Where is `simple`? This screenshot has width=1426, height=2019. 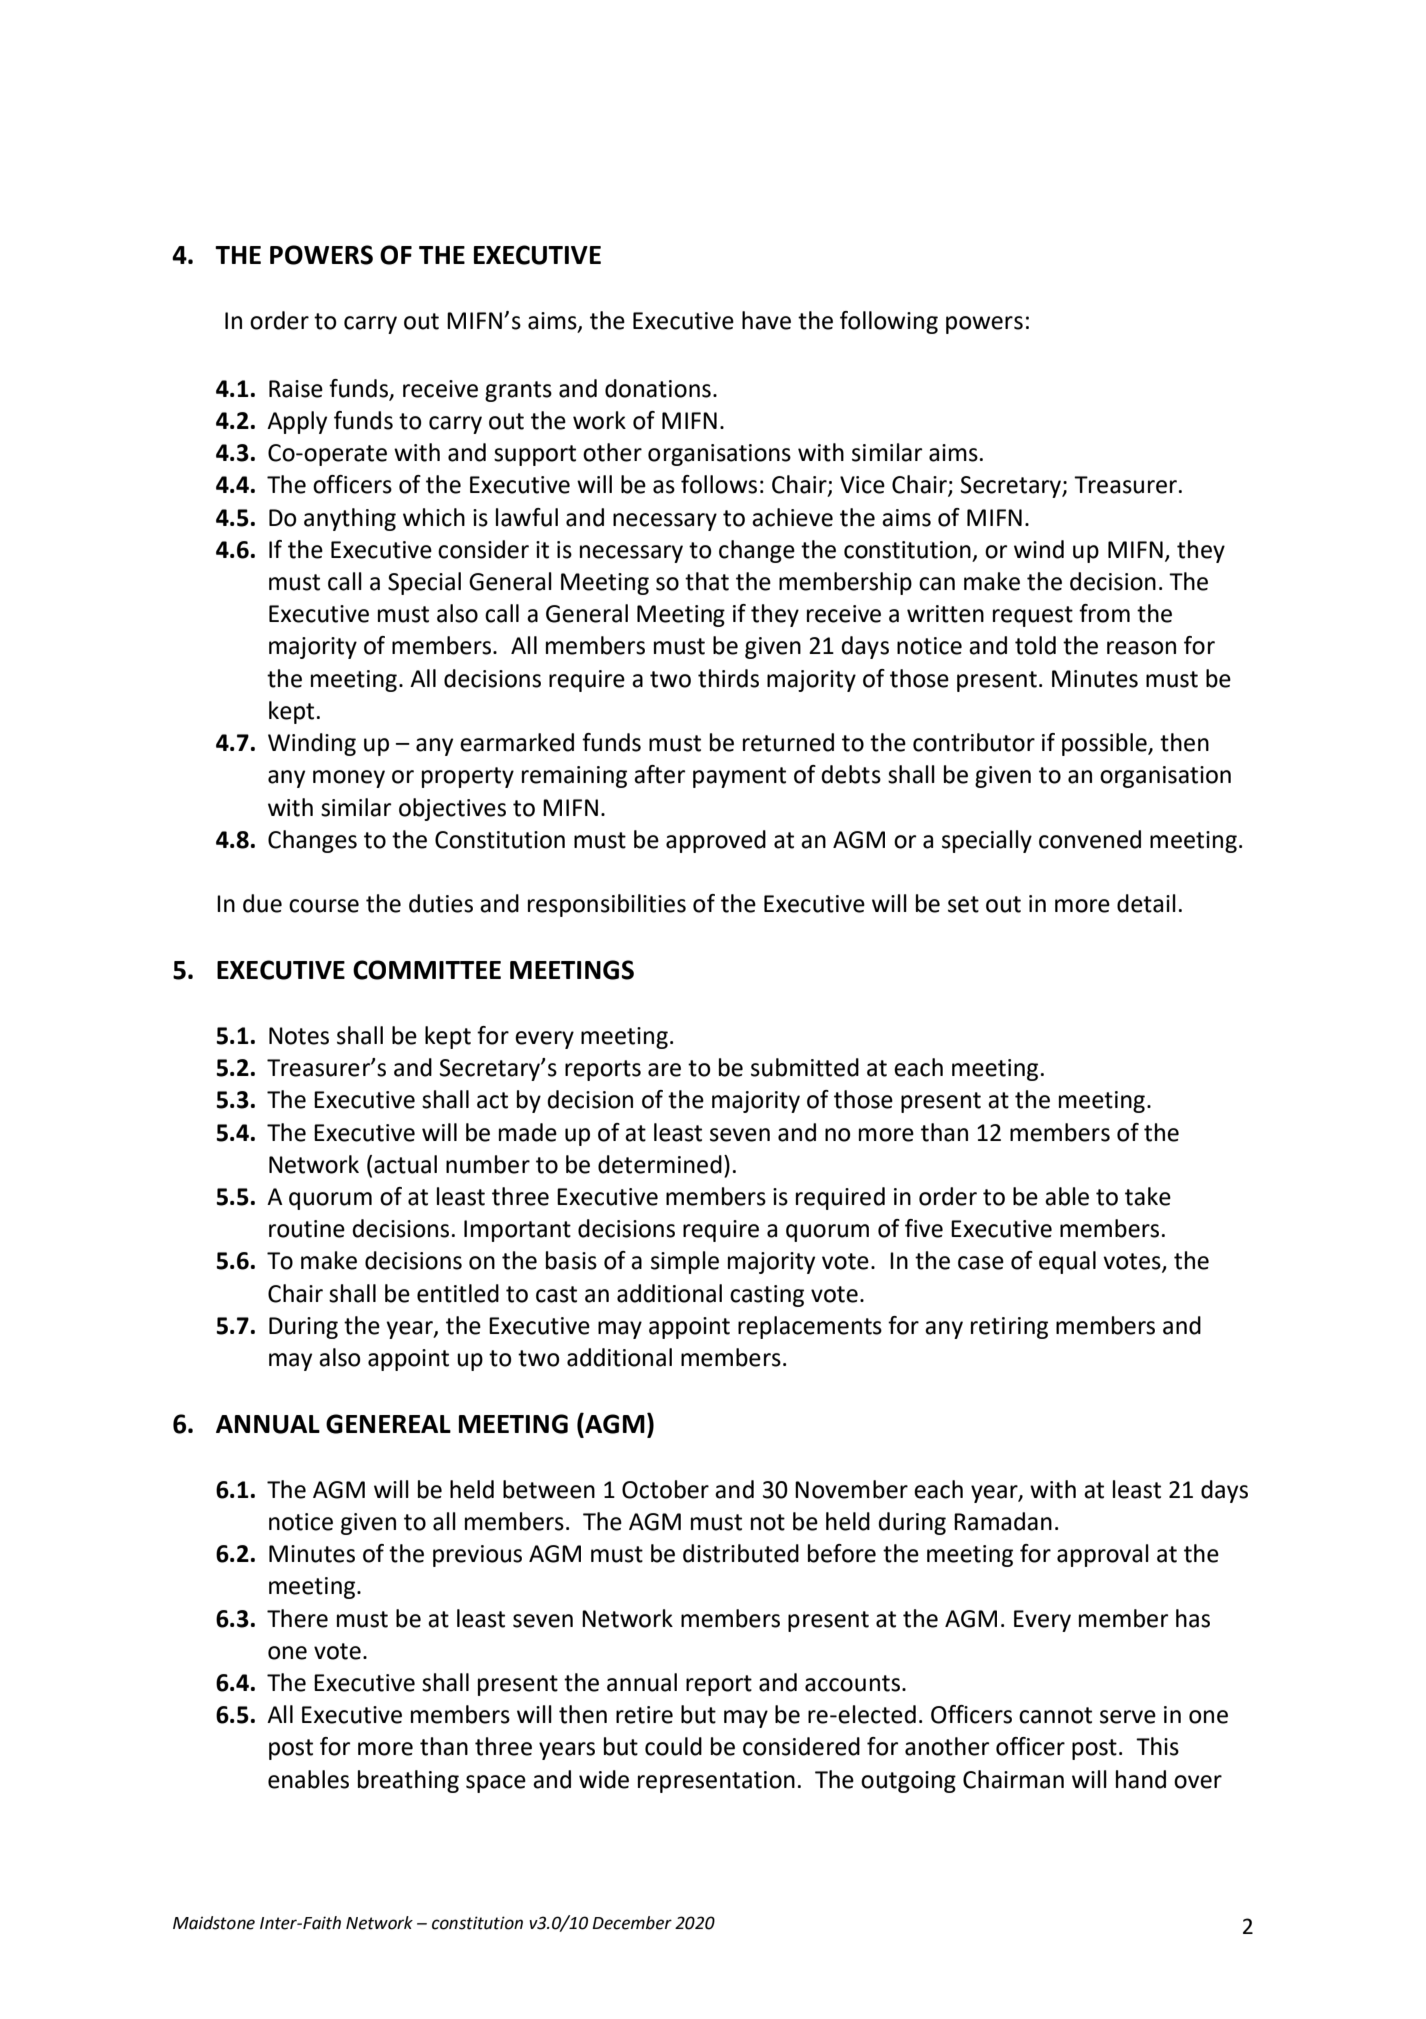 simple is located at coordinates (685, 1262).
